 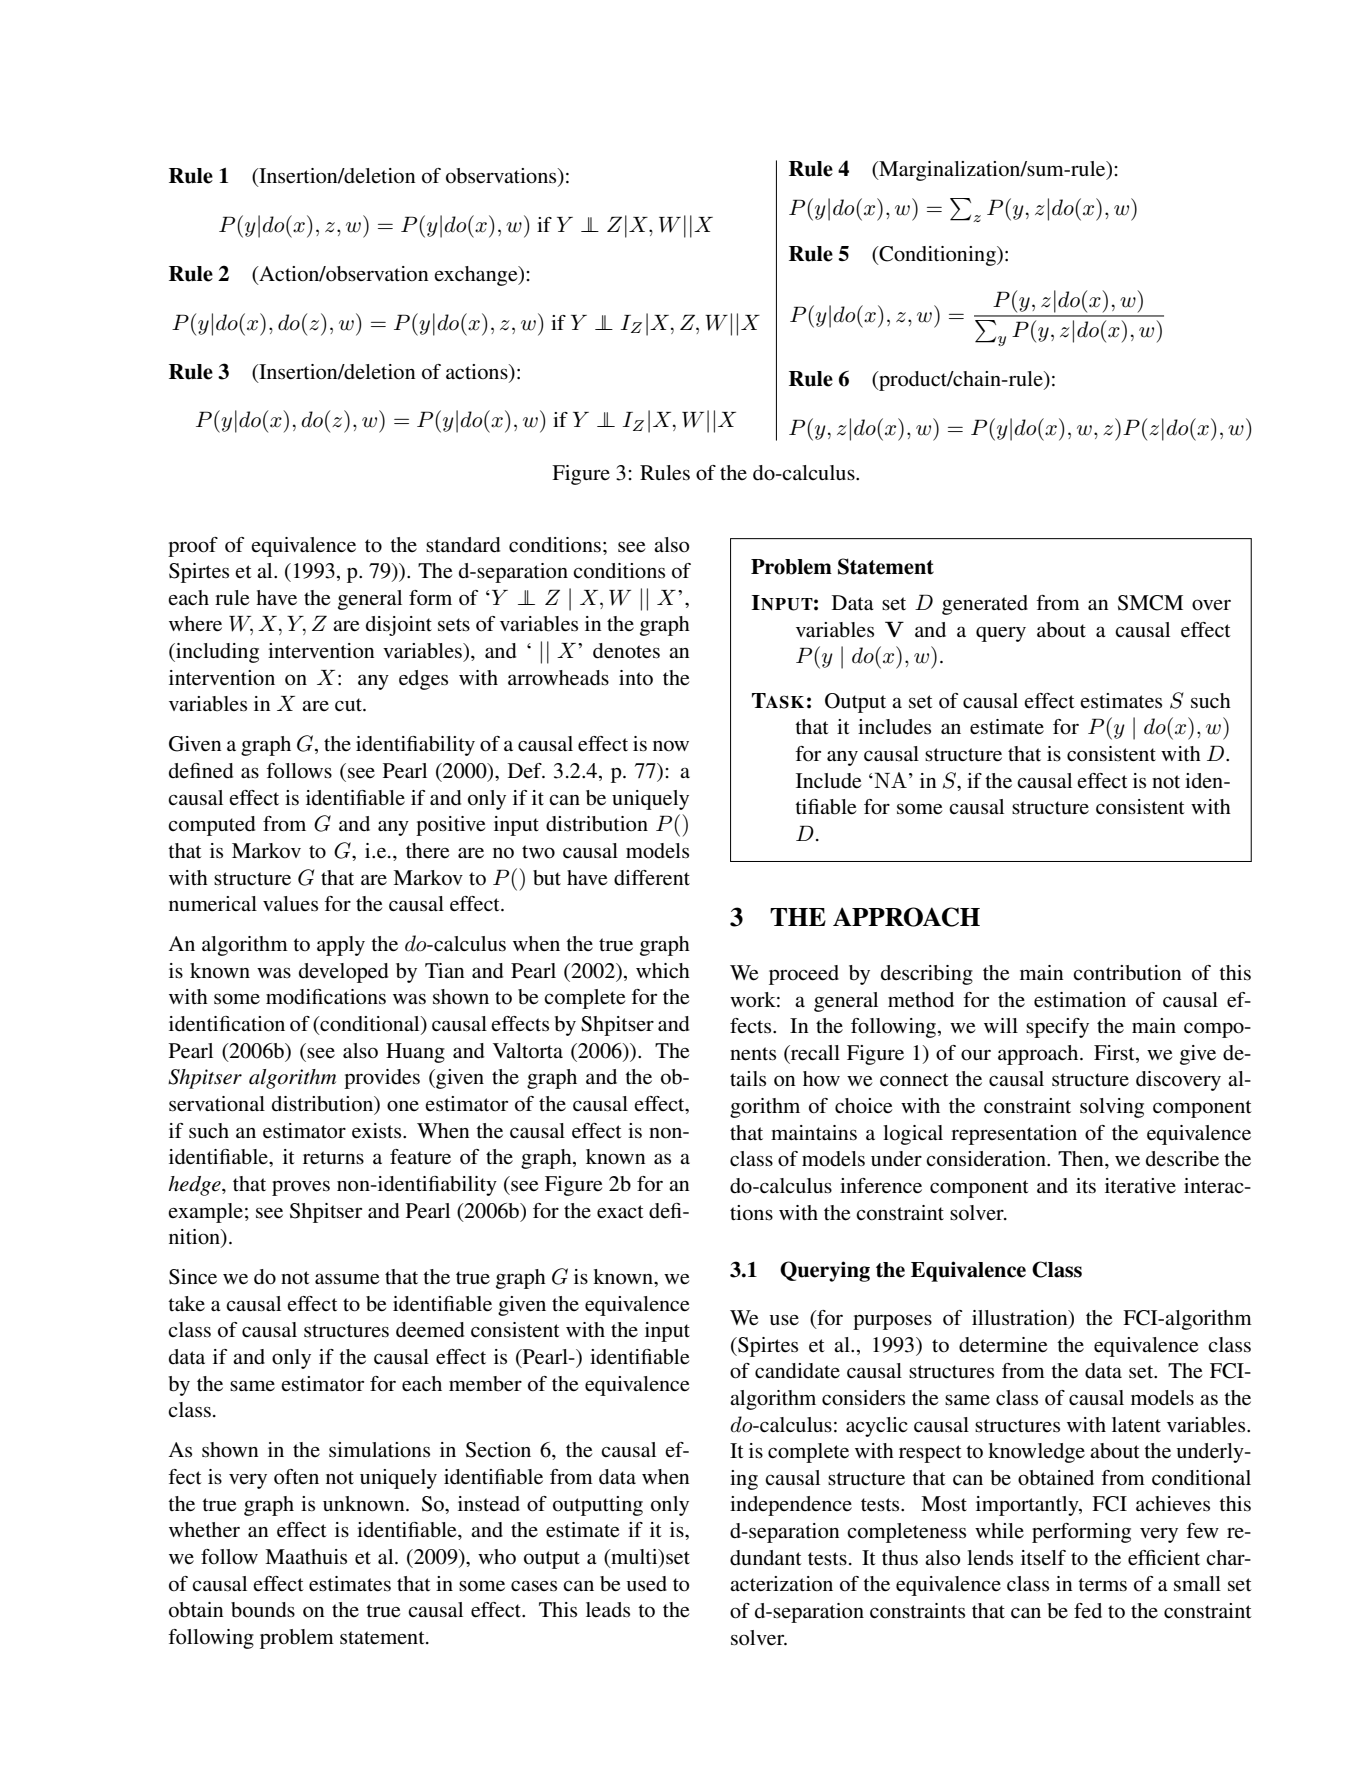 What do you see at coordinates (1127, 973) in the screenshot?
I see `contribution` at bounding box center [1127, 973].
